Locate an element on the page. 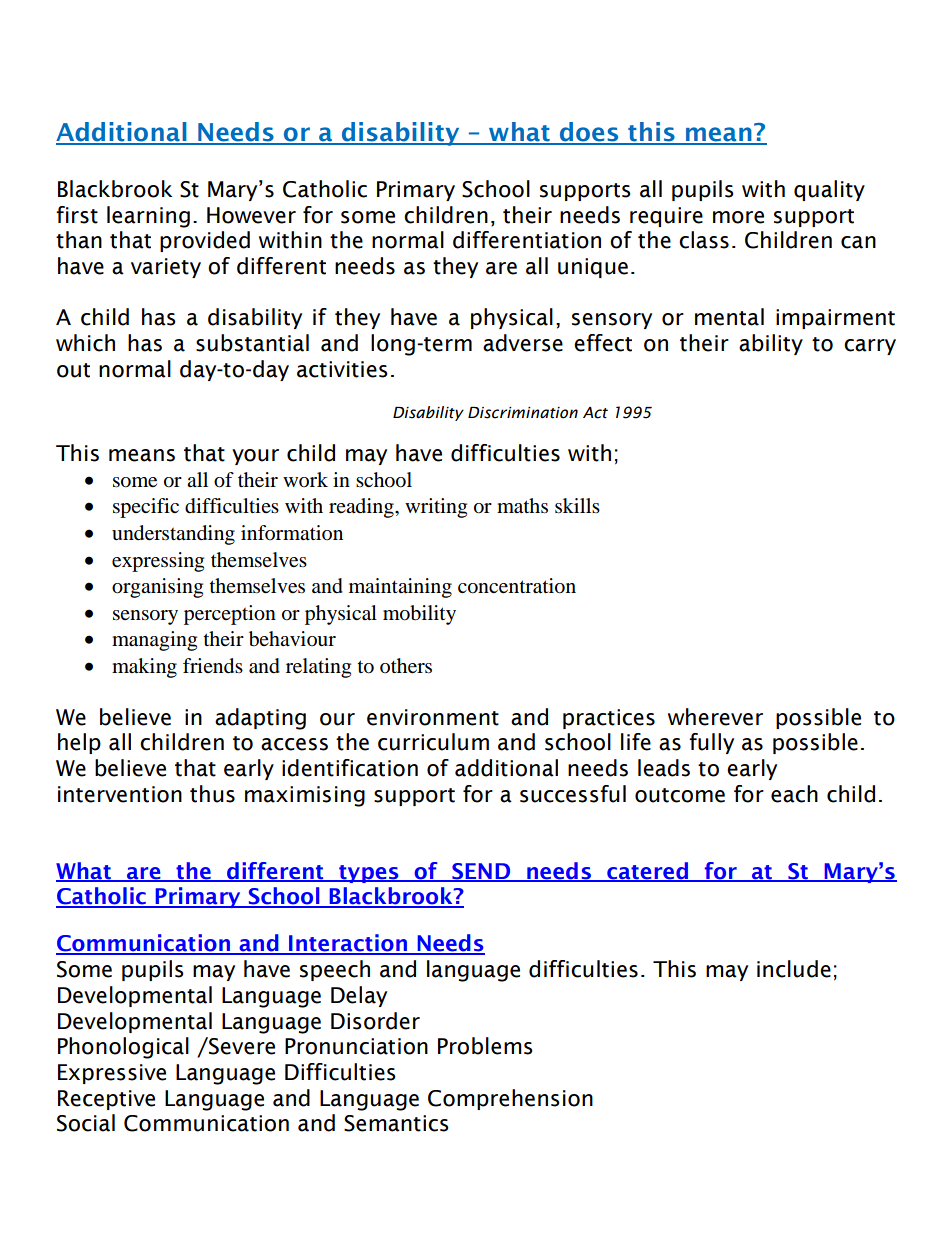  Comprehension is located at coordinates (510, 1099).
